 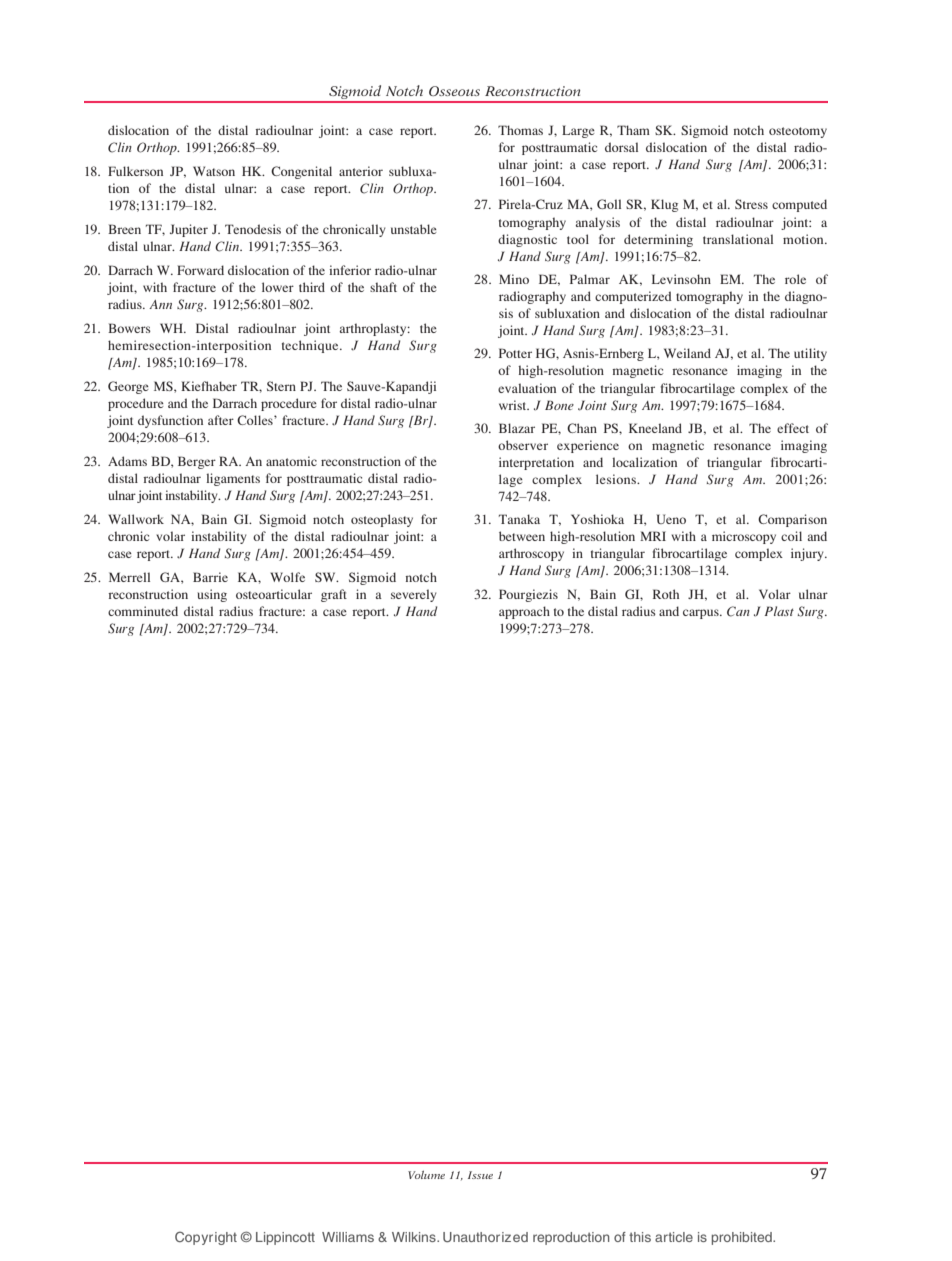 What do you see at coordinates (212, 595) in the screenshot?
I see `using` at bounding box center [212, 595].
